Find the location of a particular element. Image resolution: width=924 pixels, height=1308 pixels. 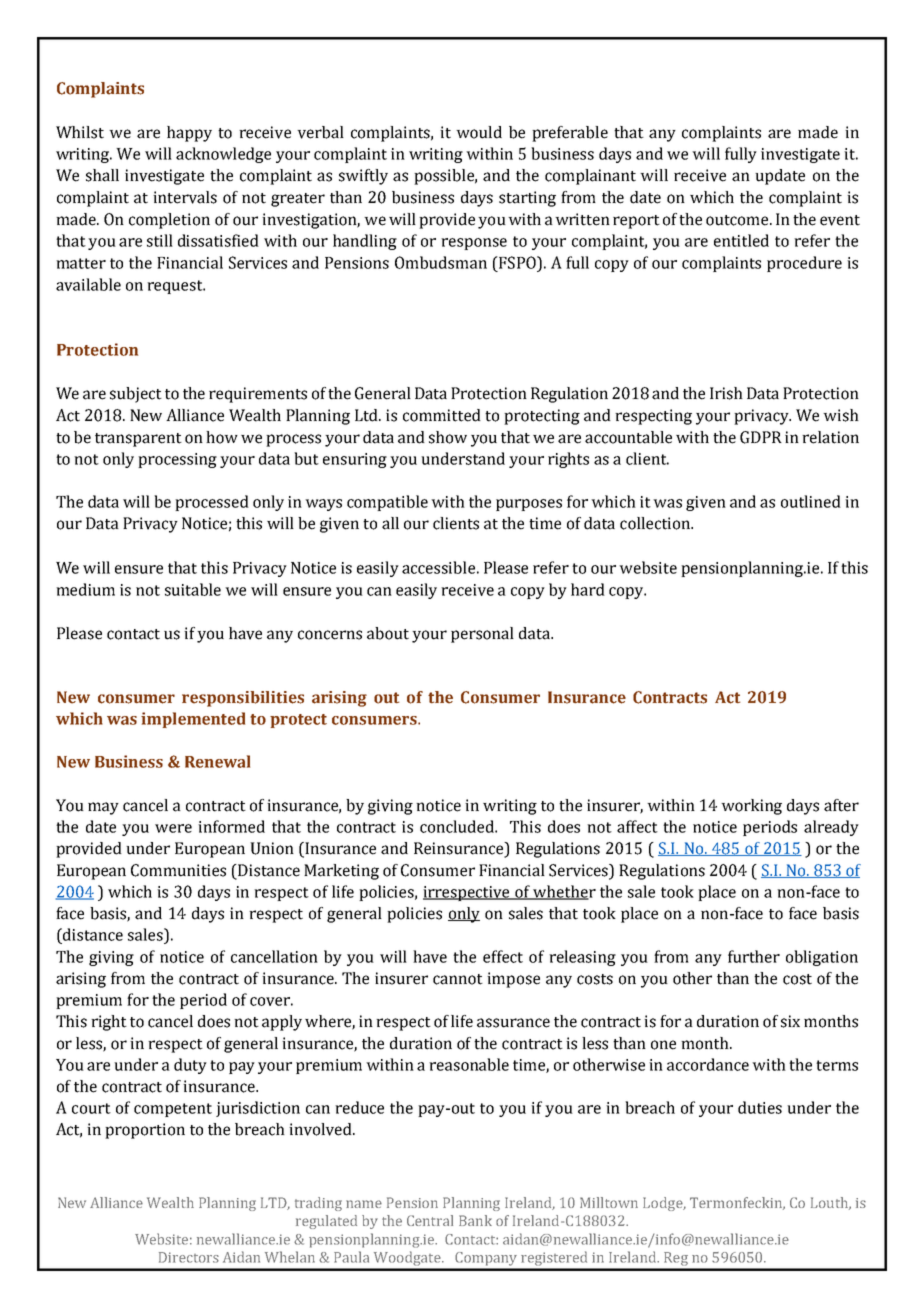

accessible is located at coordinates (438, 567).
